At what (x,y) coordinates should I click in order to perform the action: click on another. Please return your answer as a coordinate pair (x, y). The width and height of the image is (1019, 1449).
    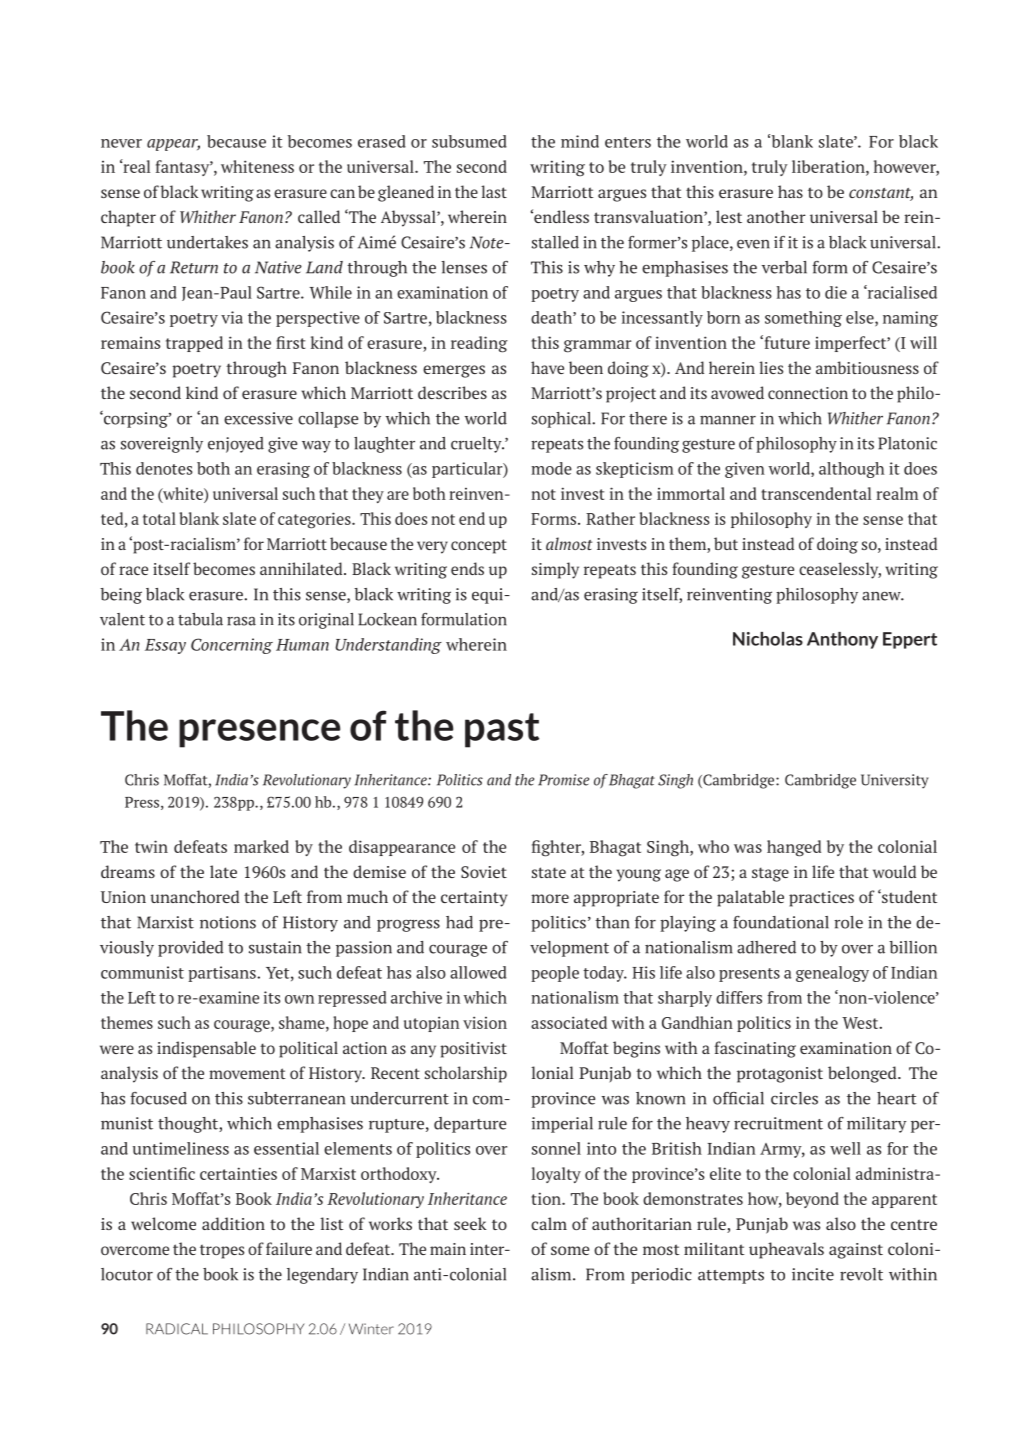
    Looking at the image, I should click on (776, 216).
